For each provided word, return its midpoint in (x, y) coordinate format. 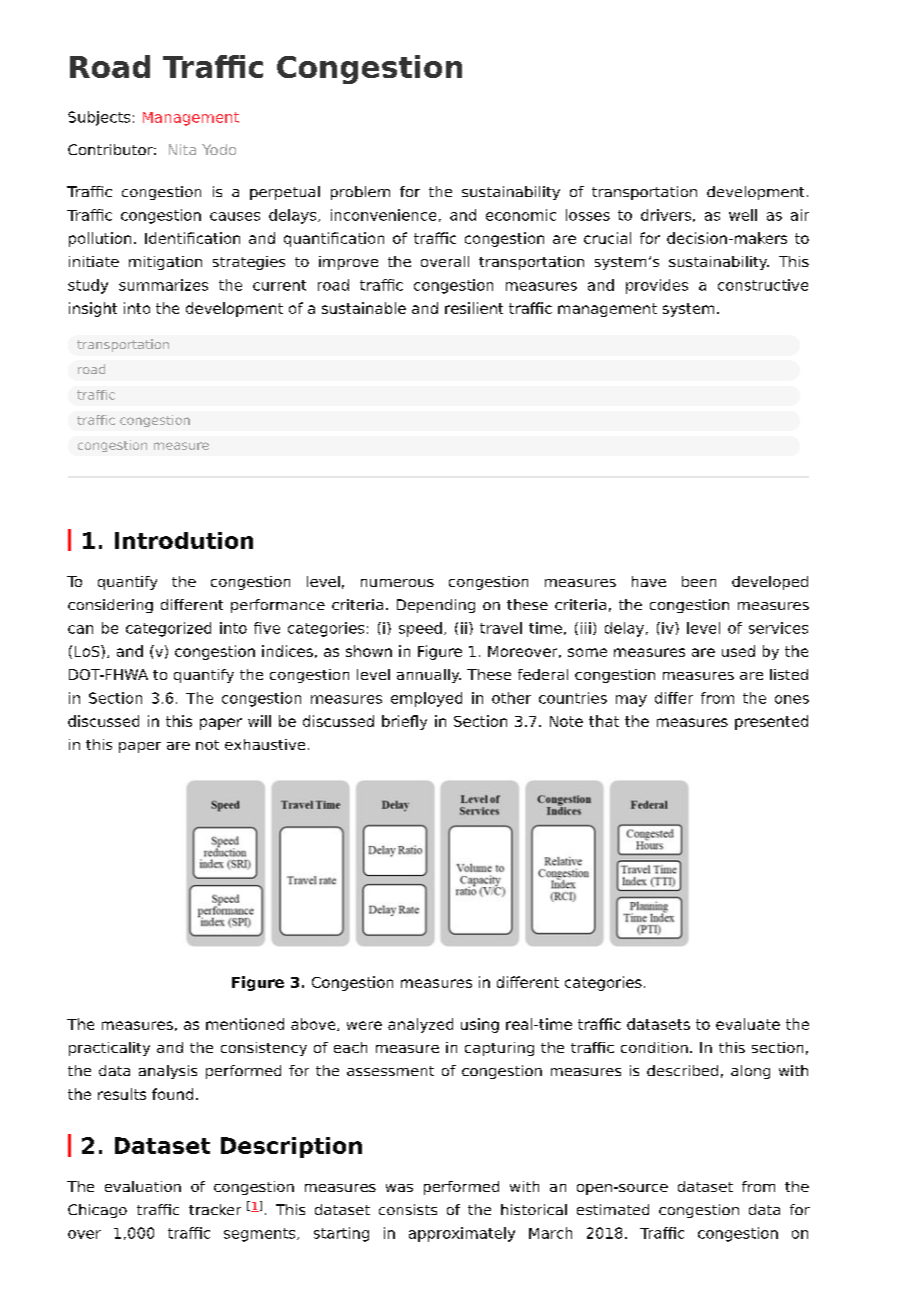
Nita (182, 149)
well (743, 215)
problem (360, 193)
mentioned (245, 1024)
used (738, 651)
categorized (168, 629)
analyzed (420, 1025)
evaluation (143, 1186)
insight (93, 309)
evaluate (748, 1024)
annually (429, 676)
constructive (763, 285)
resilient (474, 308)
